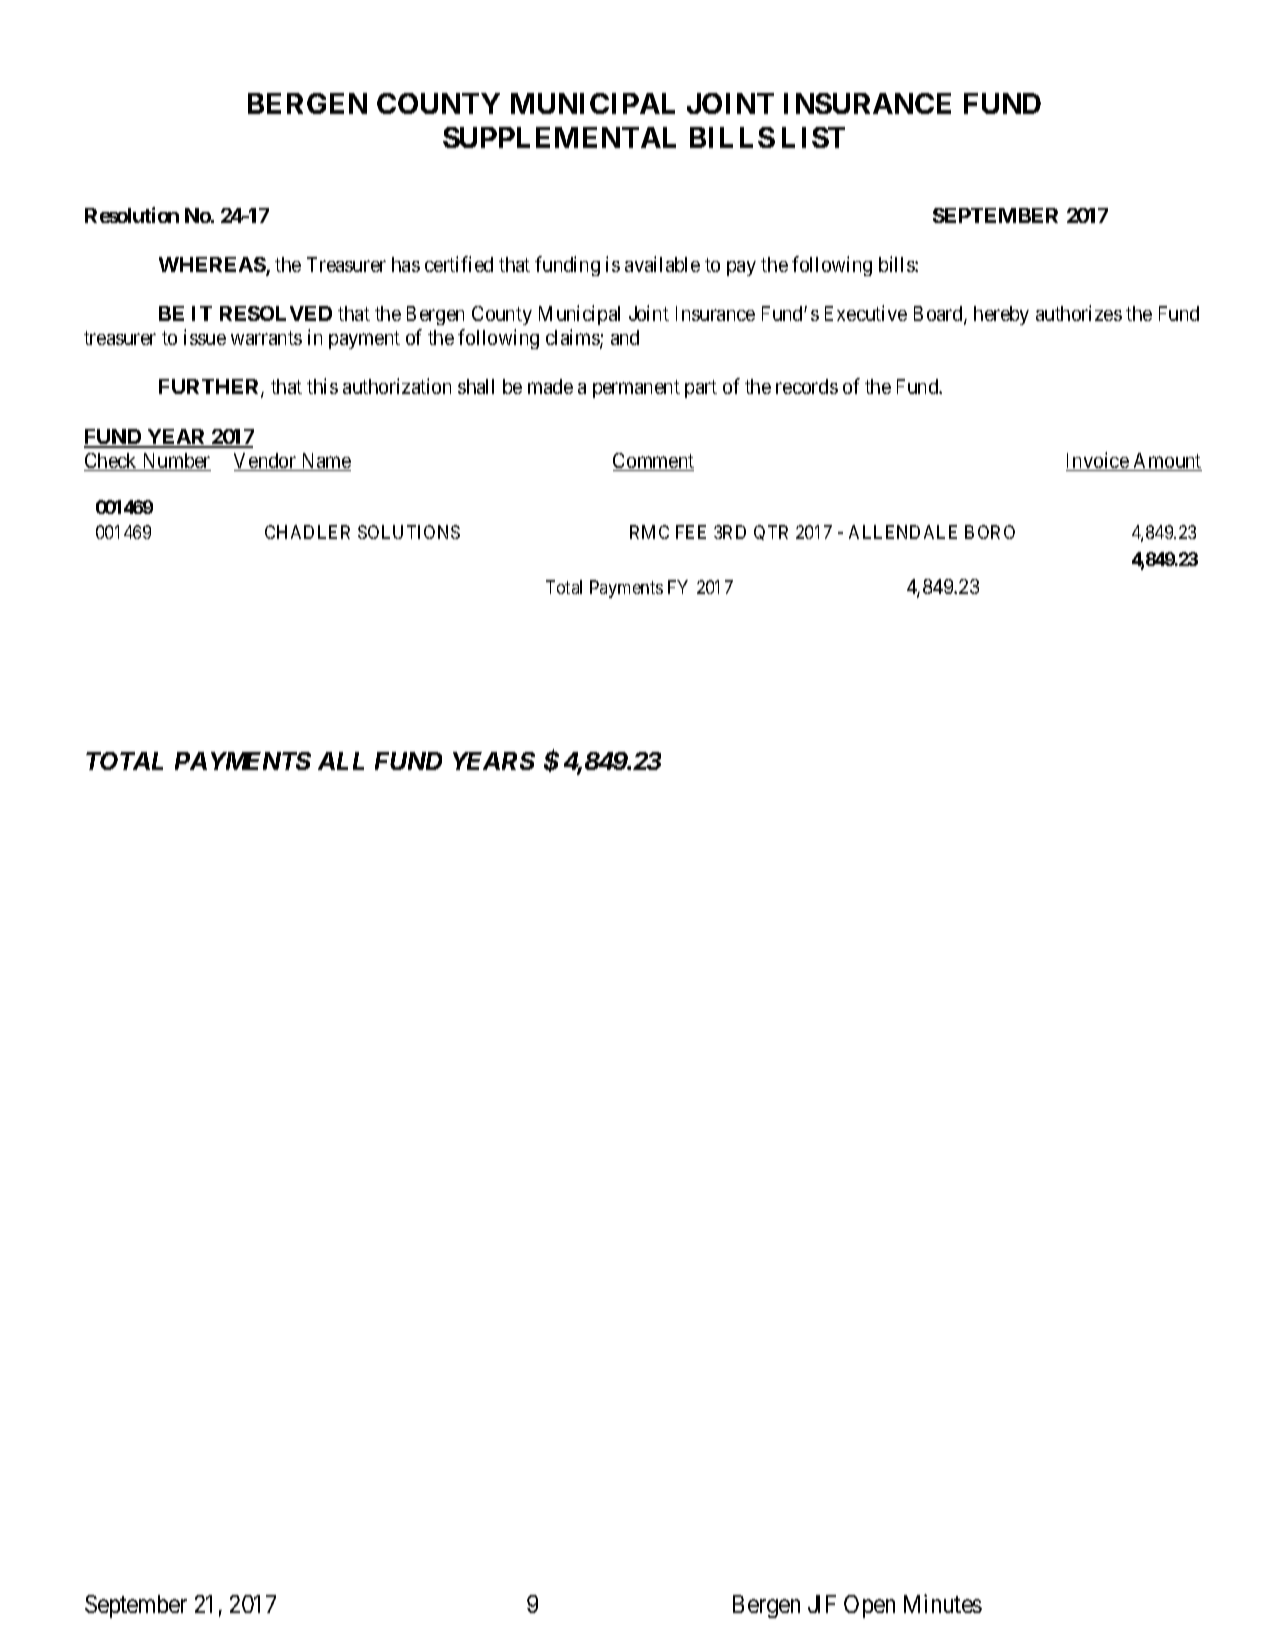 This document has width=1271, height=1645. I want to click on BORO, so click(990, 532).
